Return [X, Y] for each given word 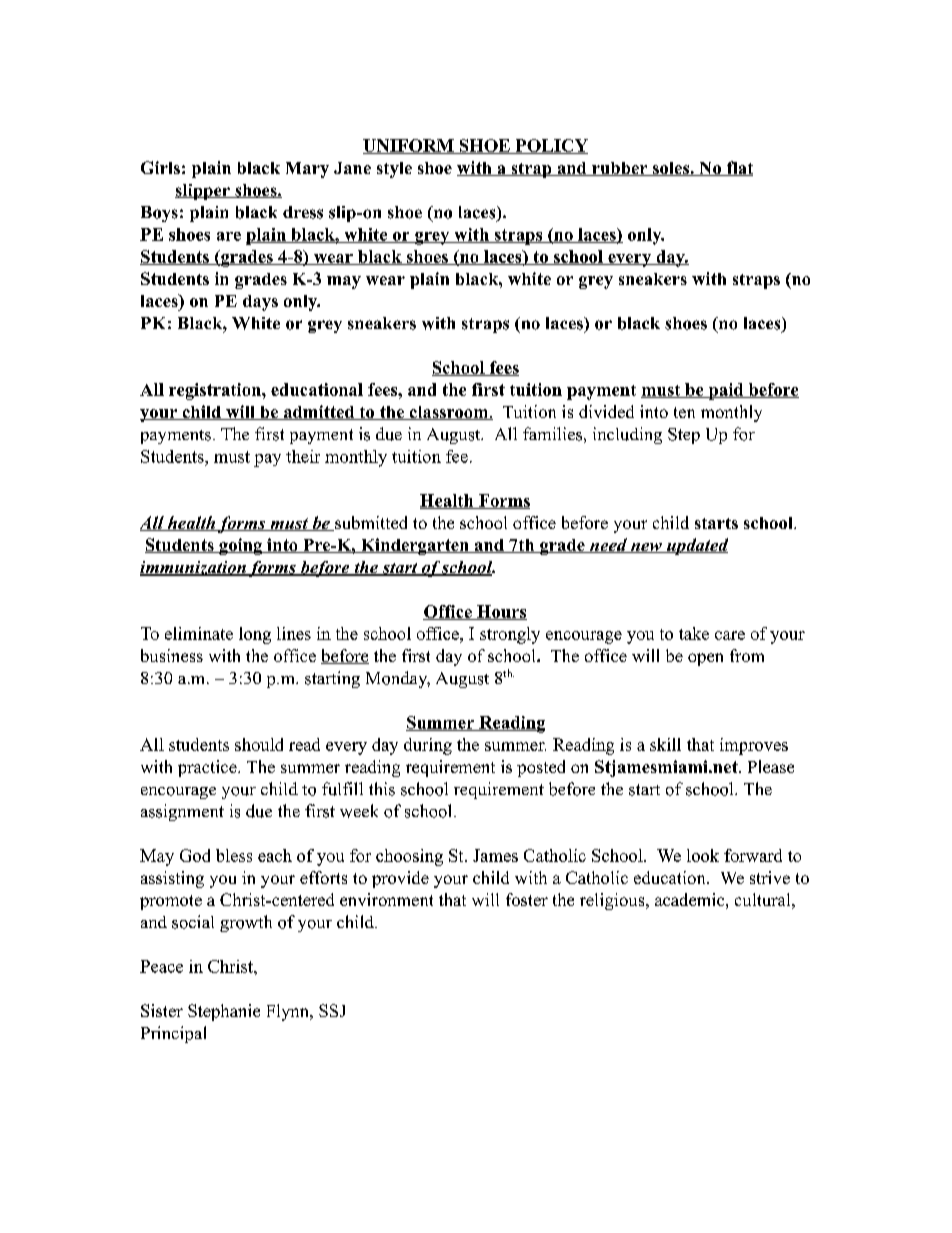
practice [208, 768]
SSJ [332, 1010]
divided [606, 411]
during [428, 746]
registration [216, 391]
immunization [194, 568]
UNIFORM [409, 146]
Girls [160, 167]
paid [726, 391]
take [694, 633]
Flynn [289, 1012]
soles [671, 169]
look [703, 855]
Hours [501, 612]
